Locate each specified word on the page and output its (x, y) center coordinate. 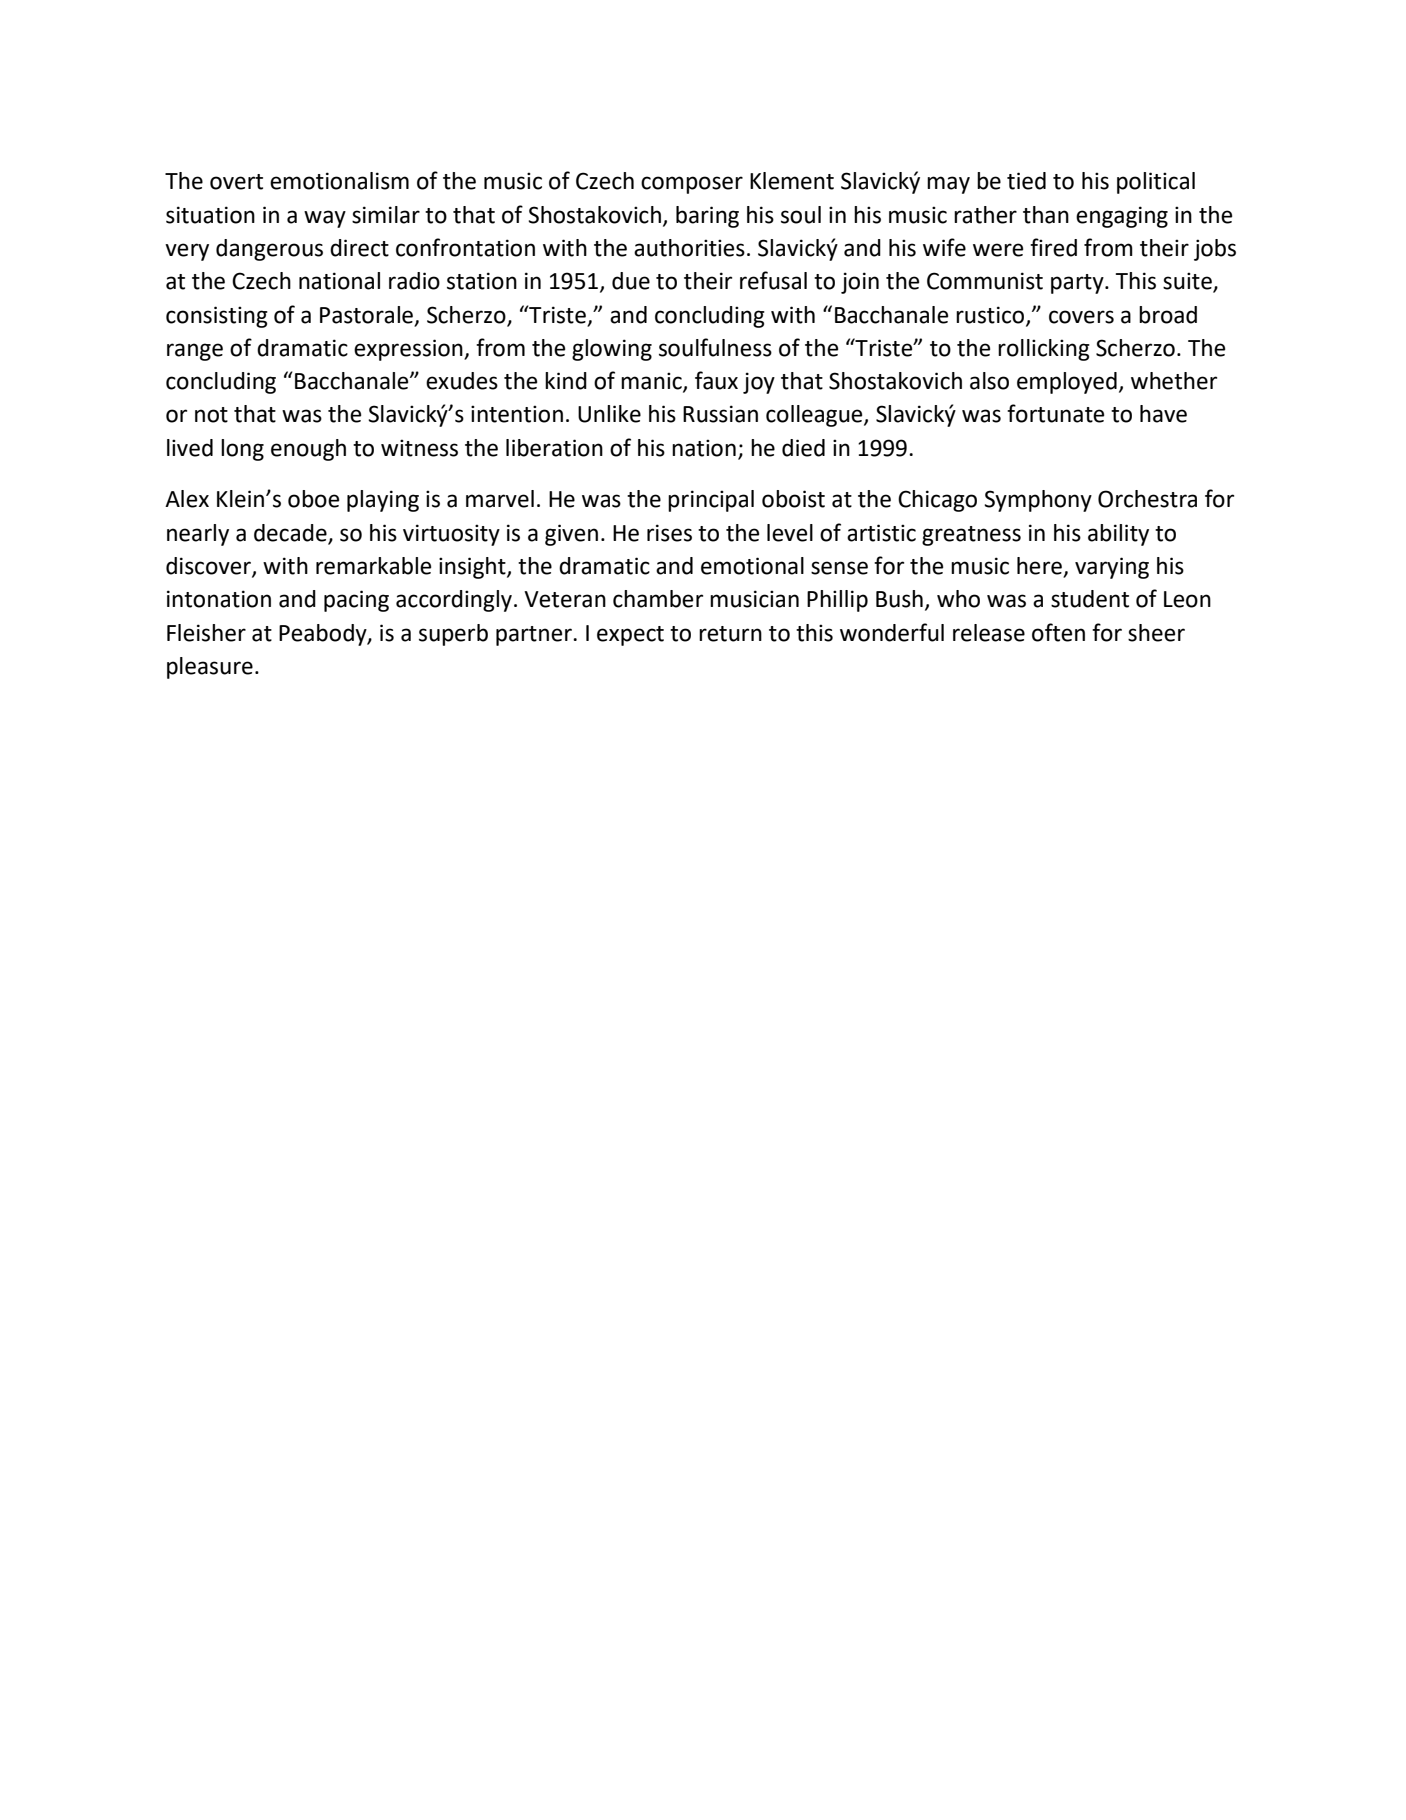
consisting (217, 317)
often (1058, 632)
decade (290, 533)
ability (1118, 535)
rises (669, 533)
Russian (720, 414)
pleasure (210, 668)
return (730, 634)
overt (236, 182)
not (211, 415)
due (631, 281)
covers (1081, 317)
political (1156, 183)
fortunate (1055, 413)
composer (692, 185)
